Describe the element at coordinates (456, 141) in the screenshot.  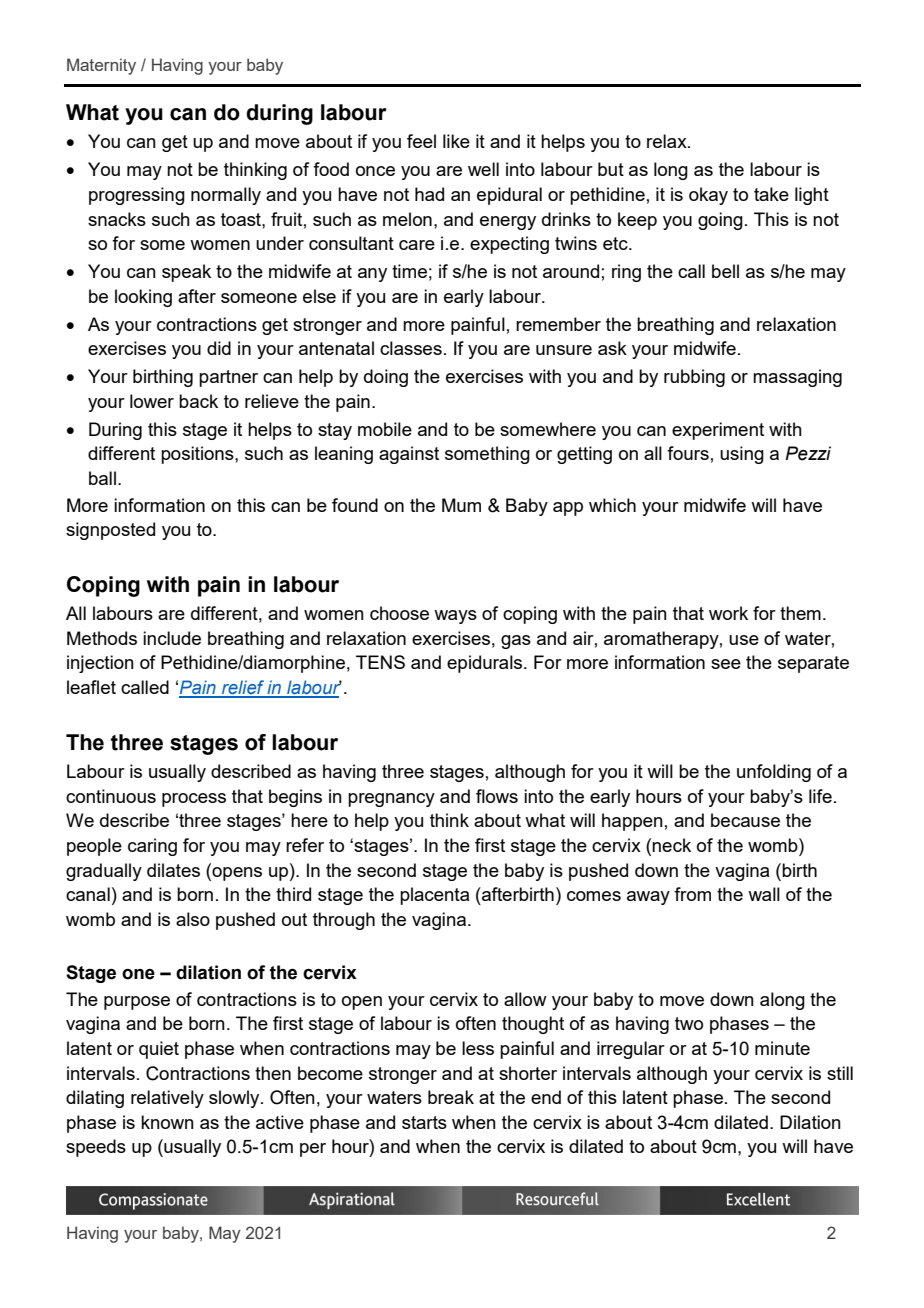
I see `like` at that location.
